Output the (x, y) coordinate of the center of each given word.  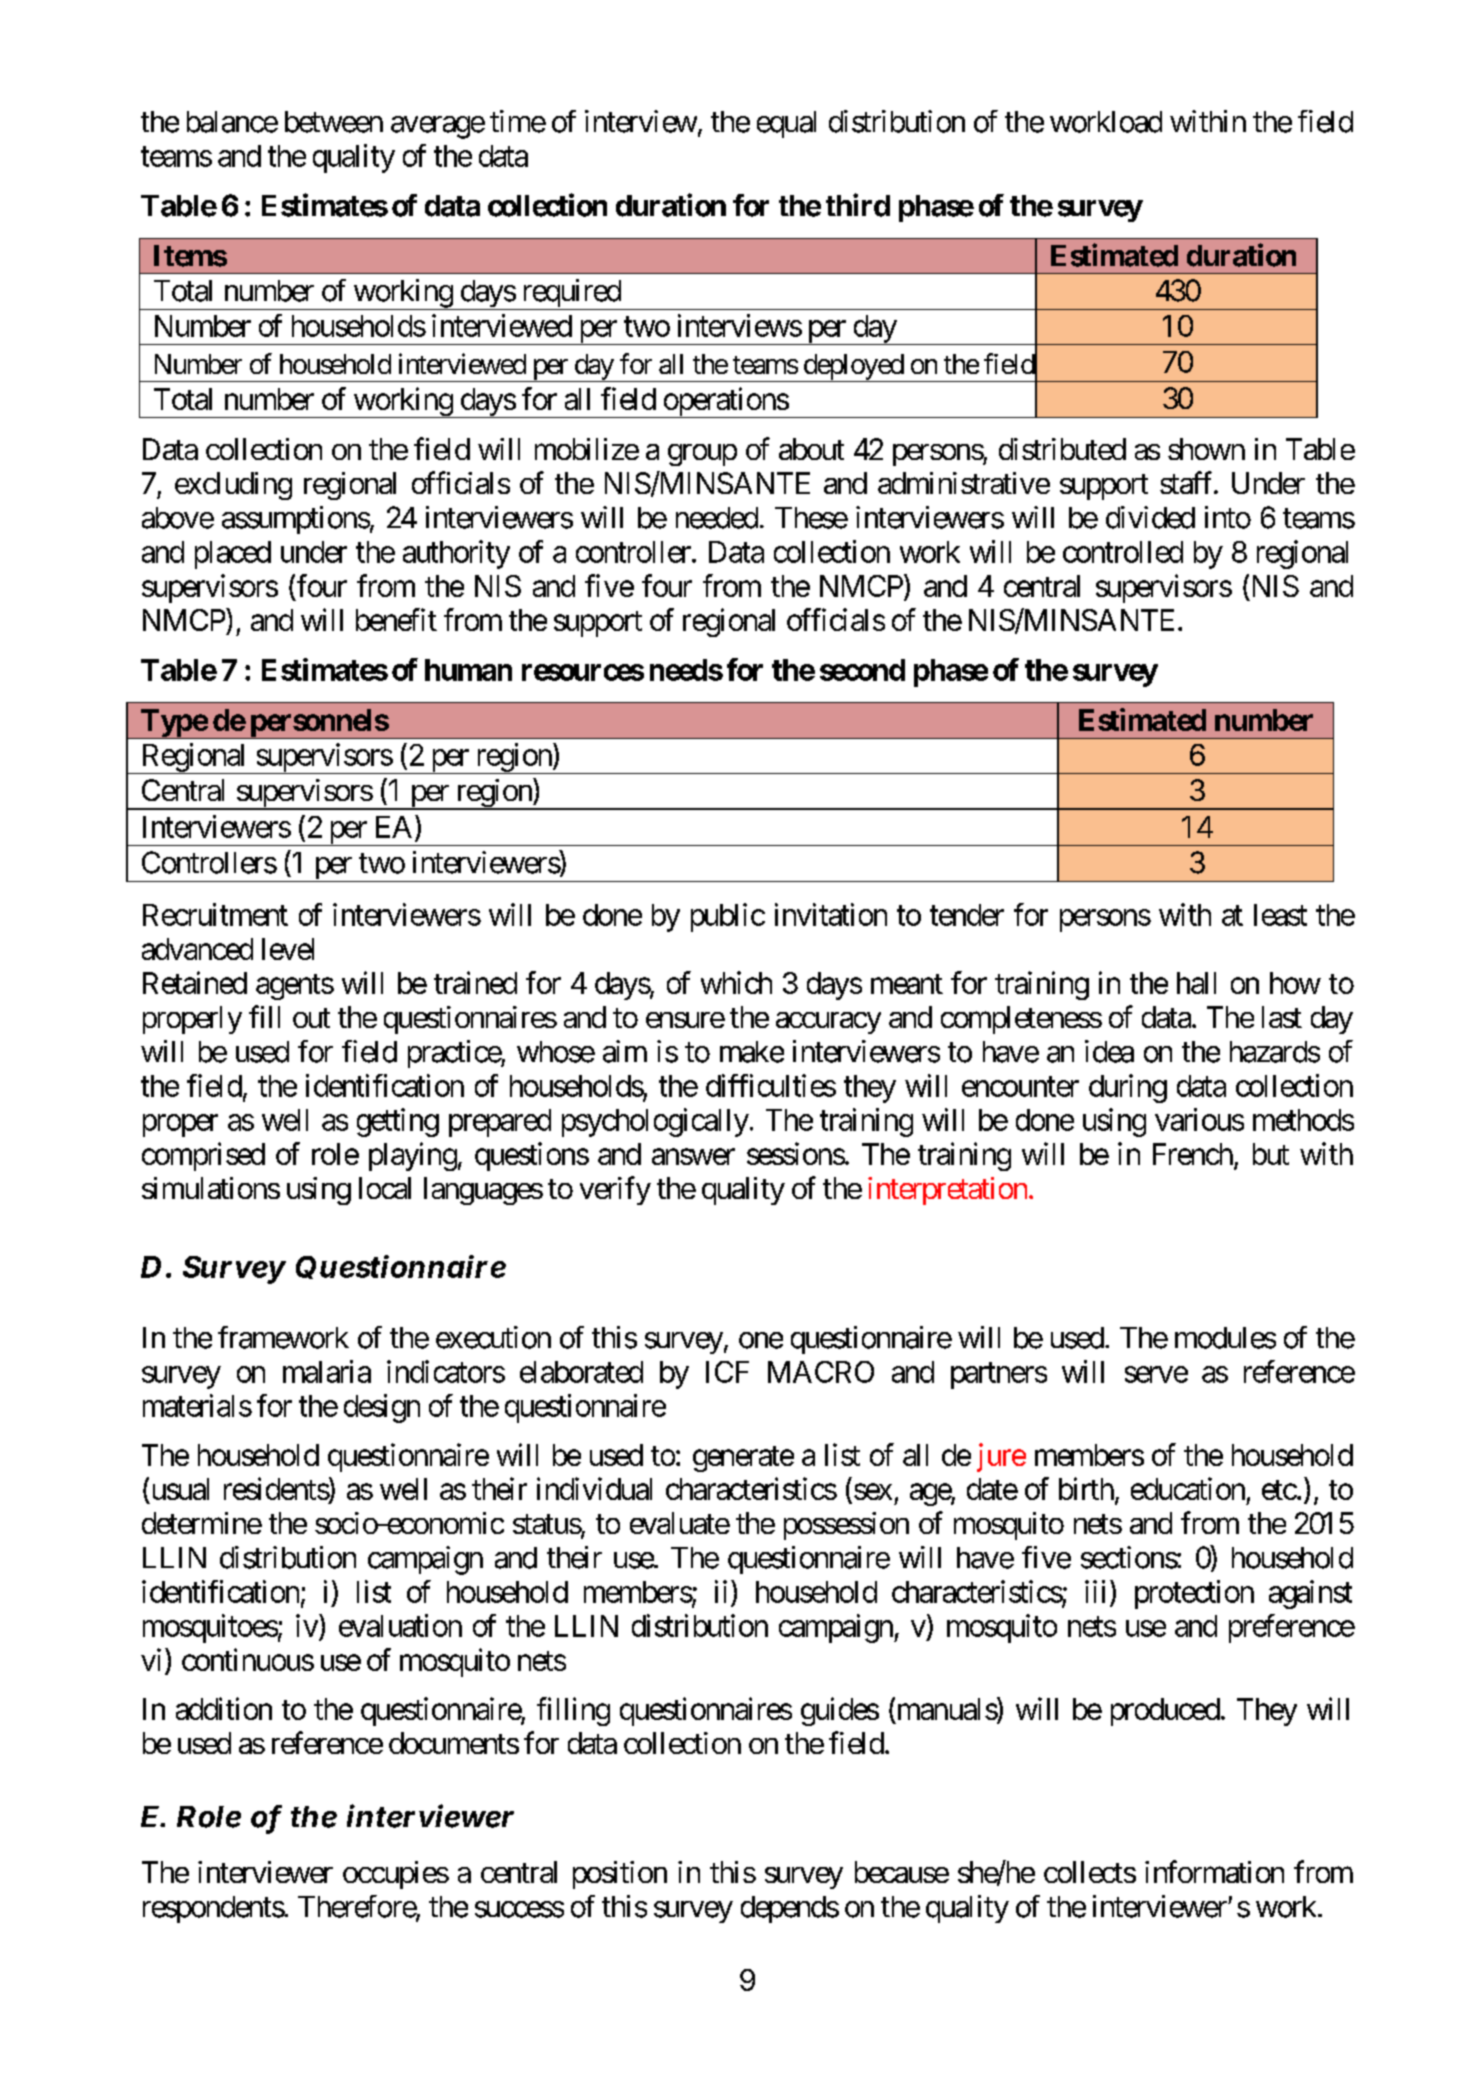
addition (224, 1708)
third (858, 205)
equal (786, 124)
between (334, 122)
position (620, 1875)
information (1214, 1871)
